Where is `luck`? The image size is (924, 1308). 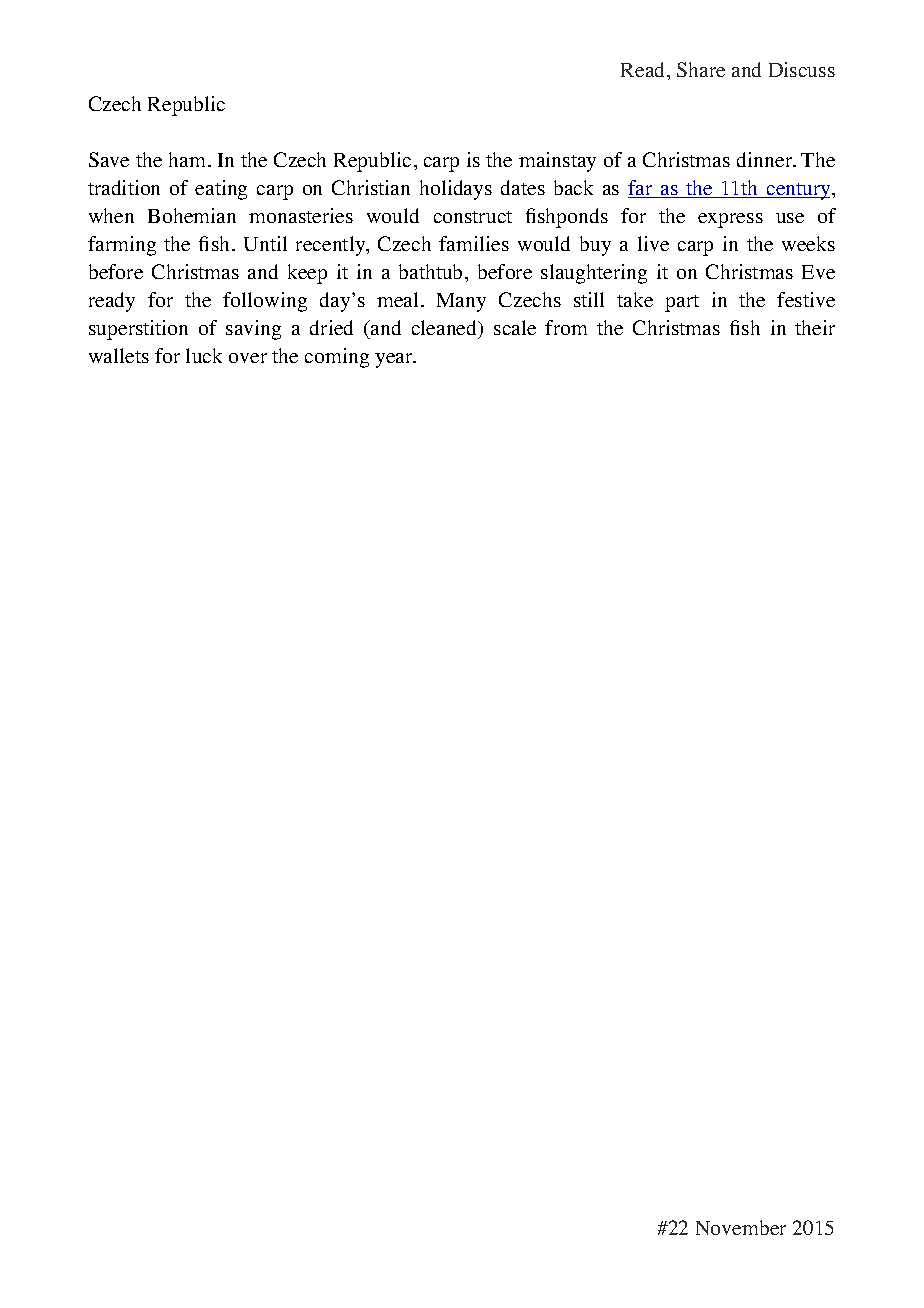 luck is located at coordinates (204, 355).
